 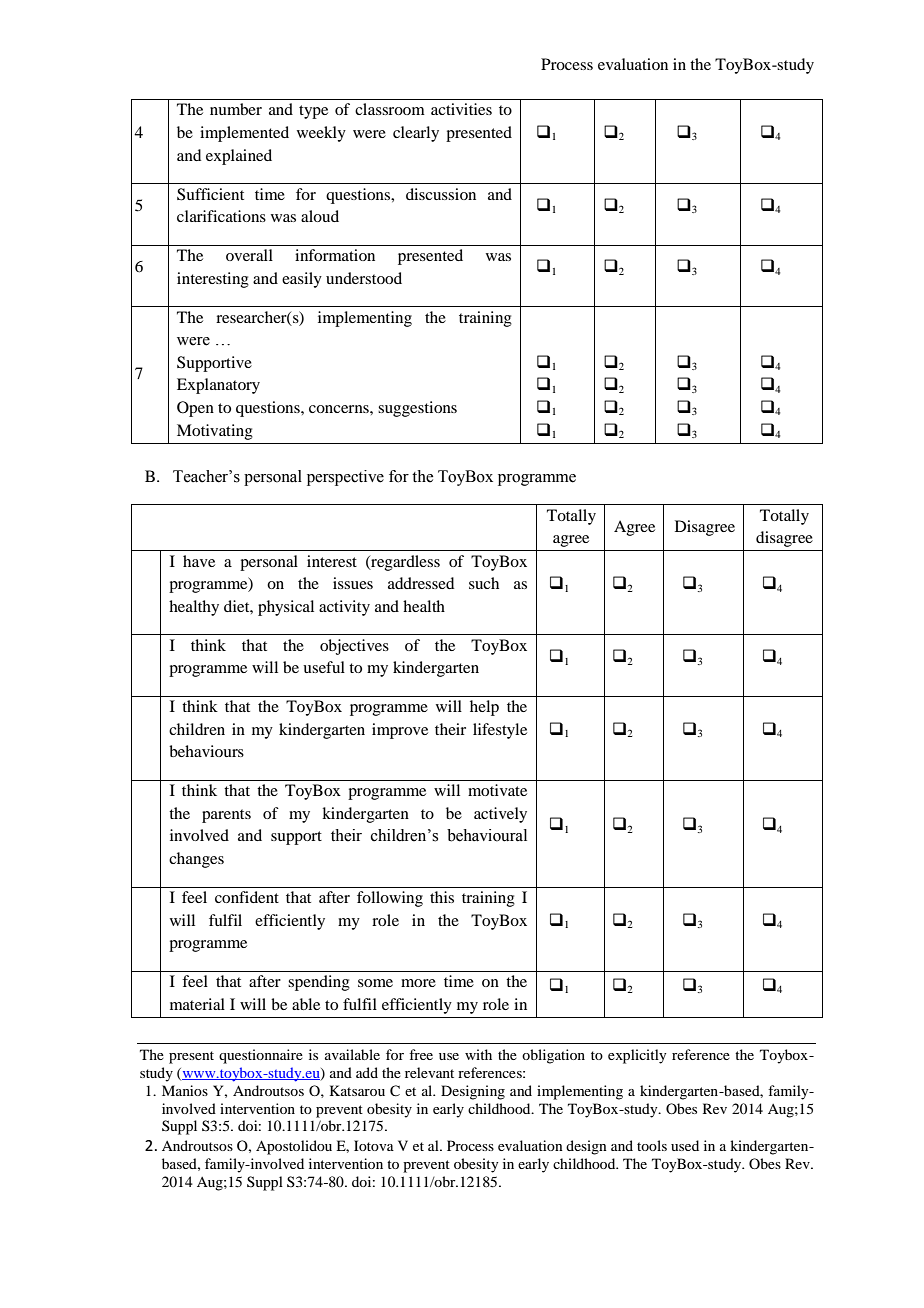 What do you see at coordinates (244, 134) in the screenshot?
I see `implemented` at bounding box center [244, 134].
